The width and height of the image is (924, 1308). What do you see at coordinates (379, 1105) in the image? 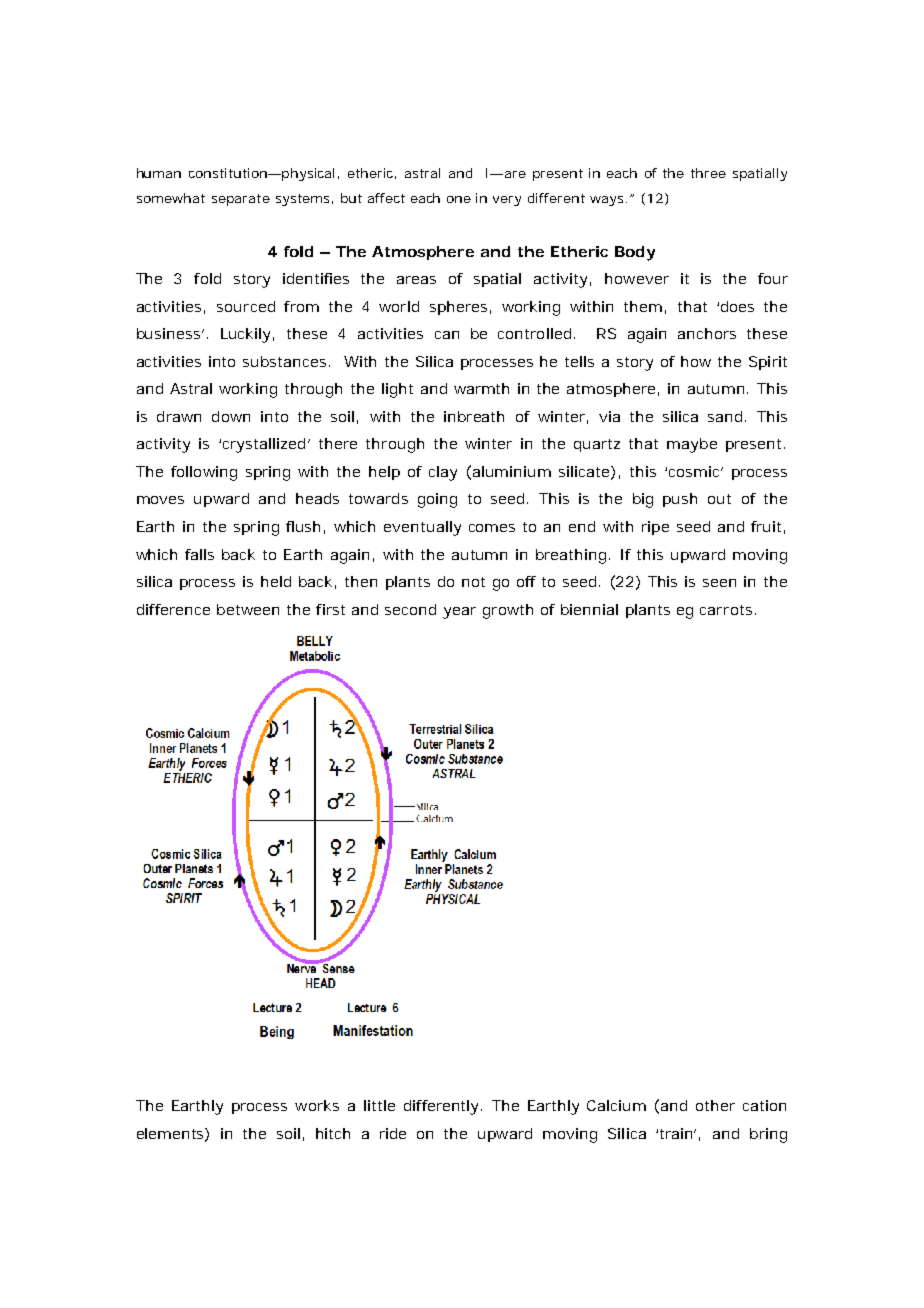
I see `little` at bounding box center [379, 1105].
